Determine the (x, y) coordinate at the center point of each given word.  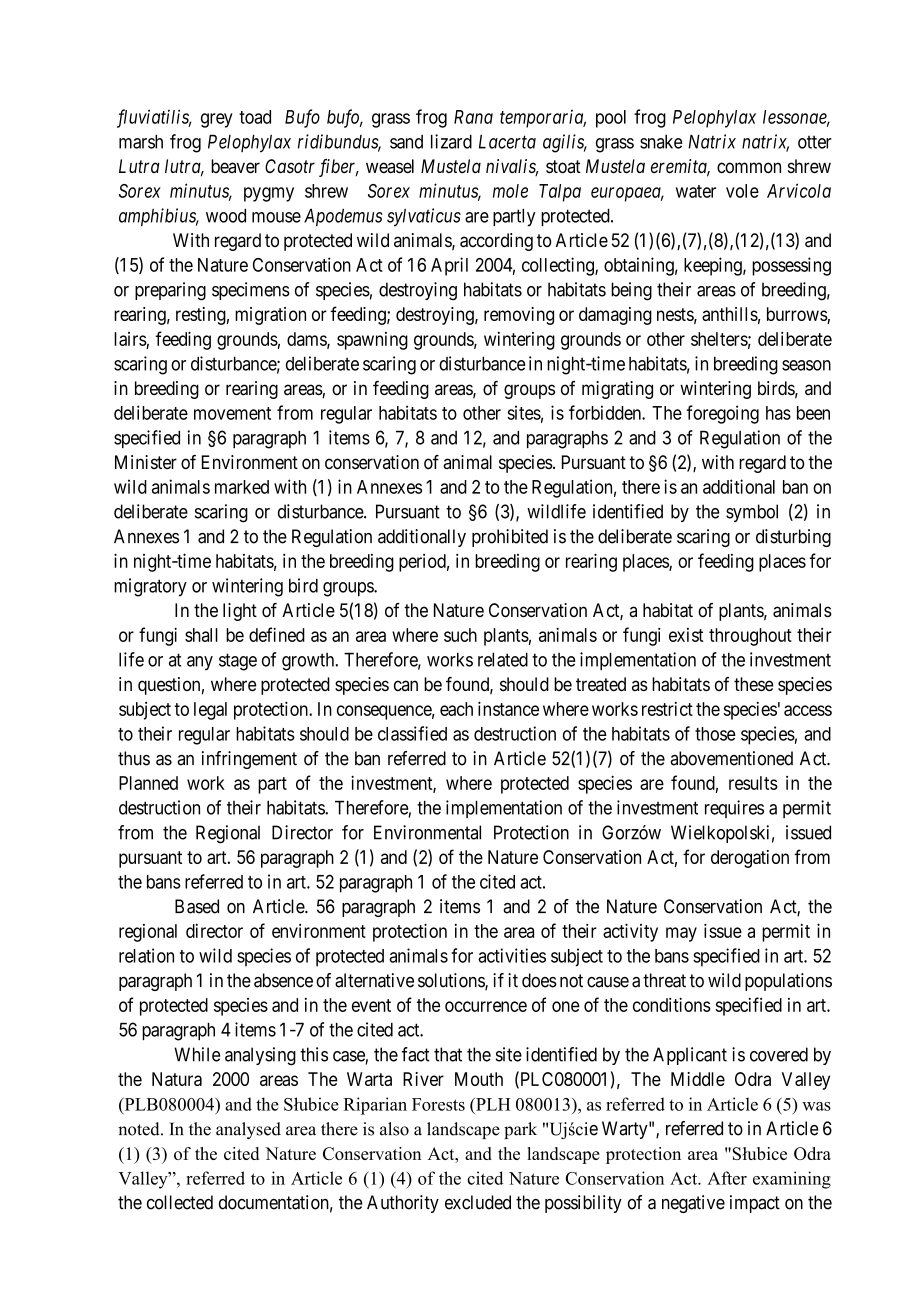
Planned (148, 783)
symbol (752, 513)
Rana (473, 117)
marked (242, 487)
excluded (478, 1202)
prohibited (510, 538)
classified (412, 733)
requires (734, 809)
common (749, 167)
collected (180, 1202)
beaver (235, 166)
